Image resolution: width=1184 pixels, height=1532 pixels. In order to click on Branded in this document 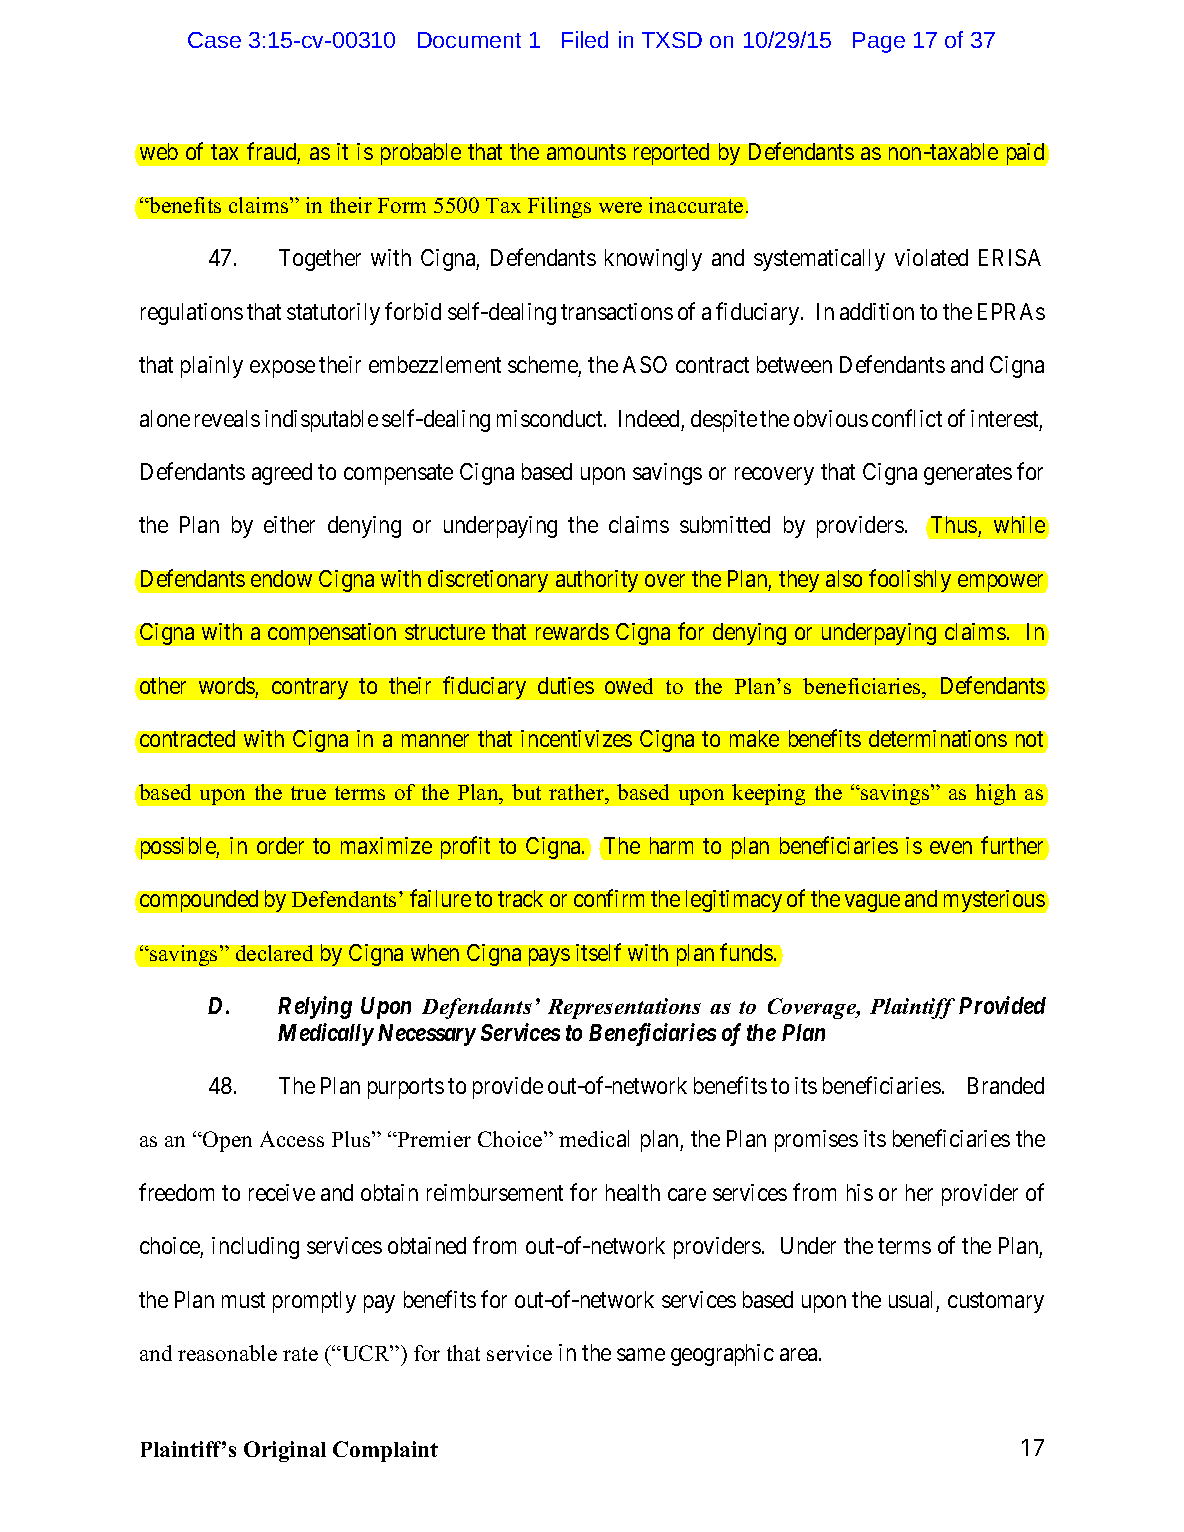, I will do `click(1006, 1085)`.
